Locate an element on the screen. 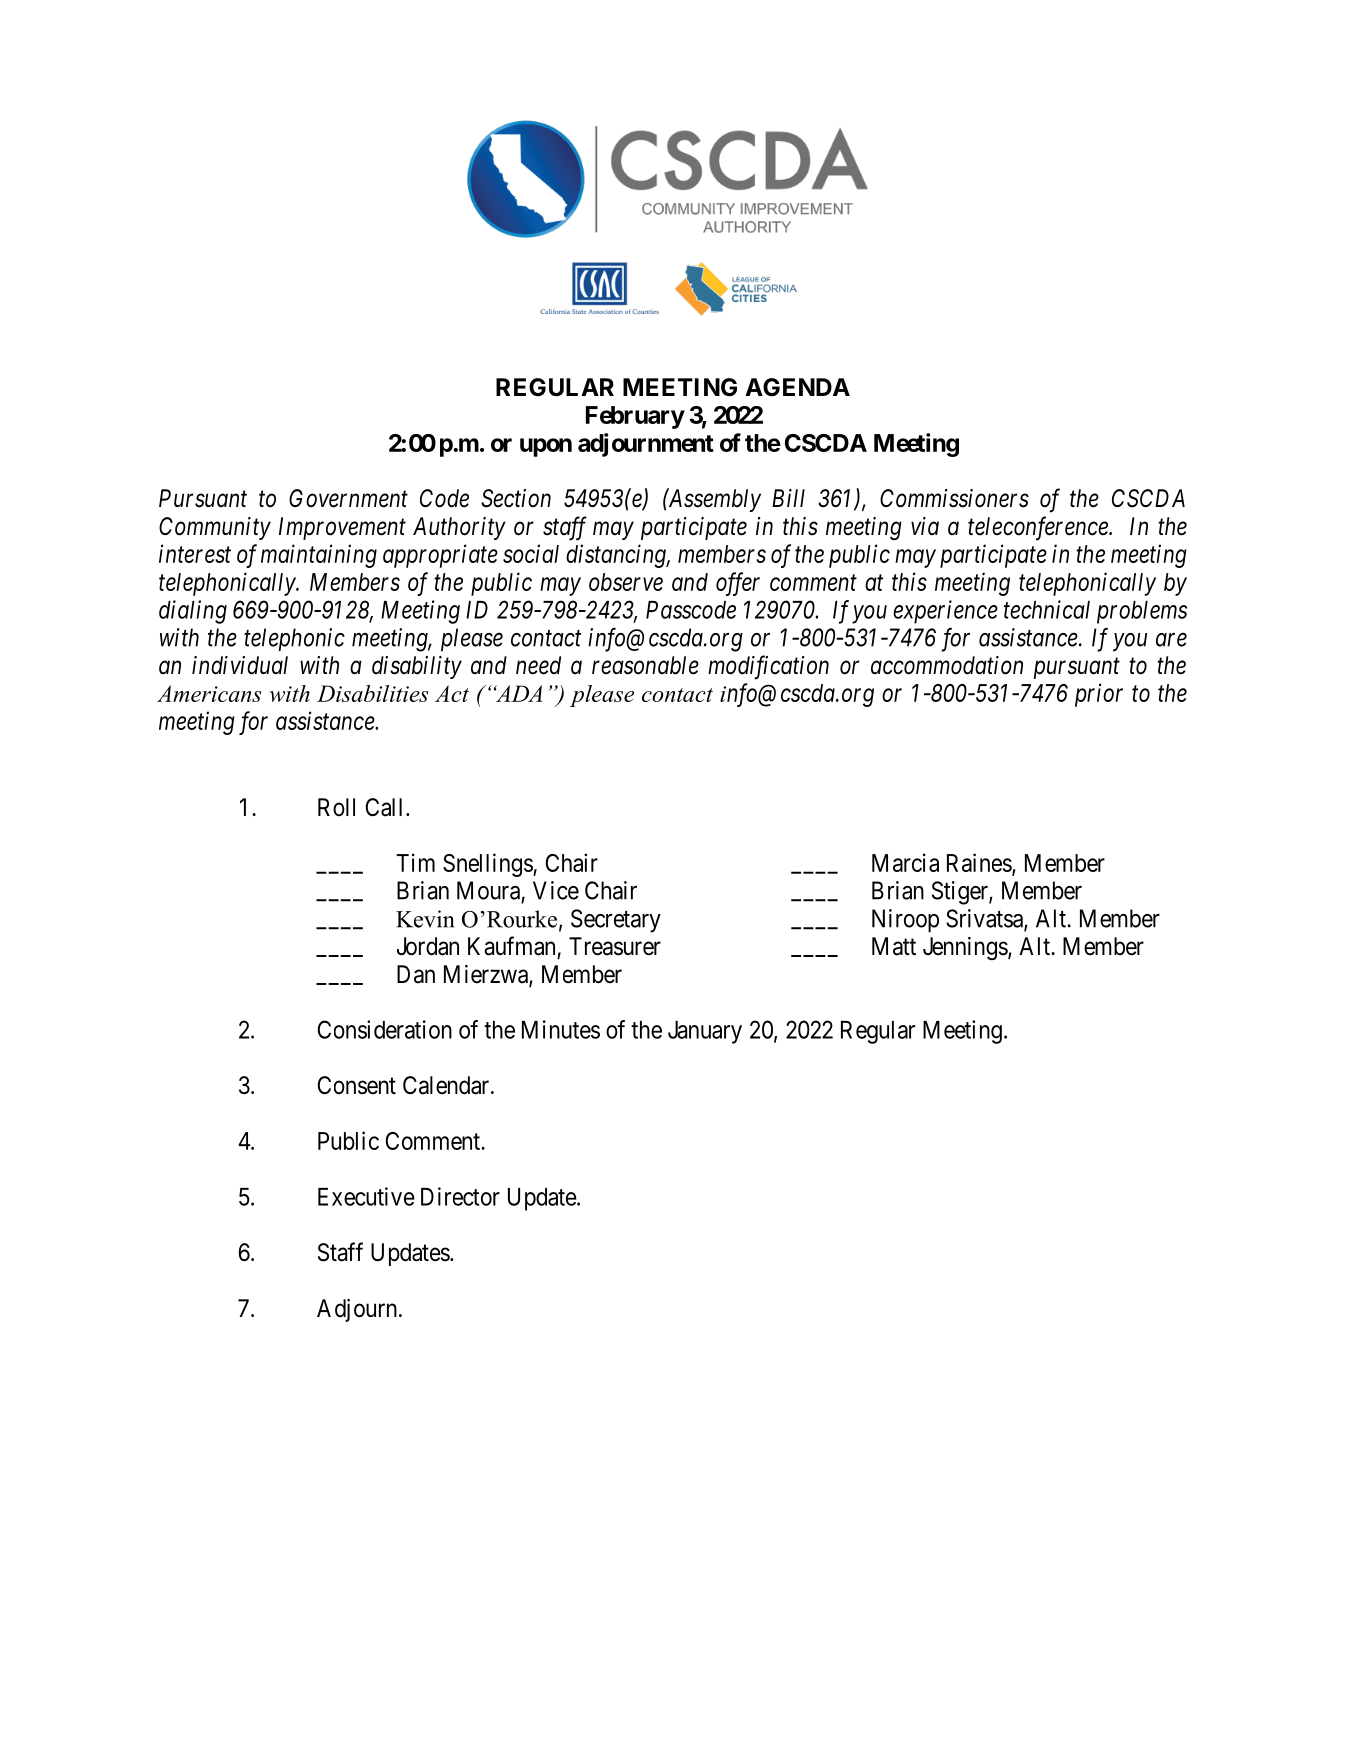 This screenshot has width=1345, height=1741. Disabilities is located at coordinates (373, 693).
